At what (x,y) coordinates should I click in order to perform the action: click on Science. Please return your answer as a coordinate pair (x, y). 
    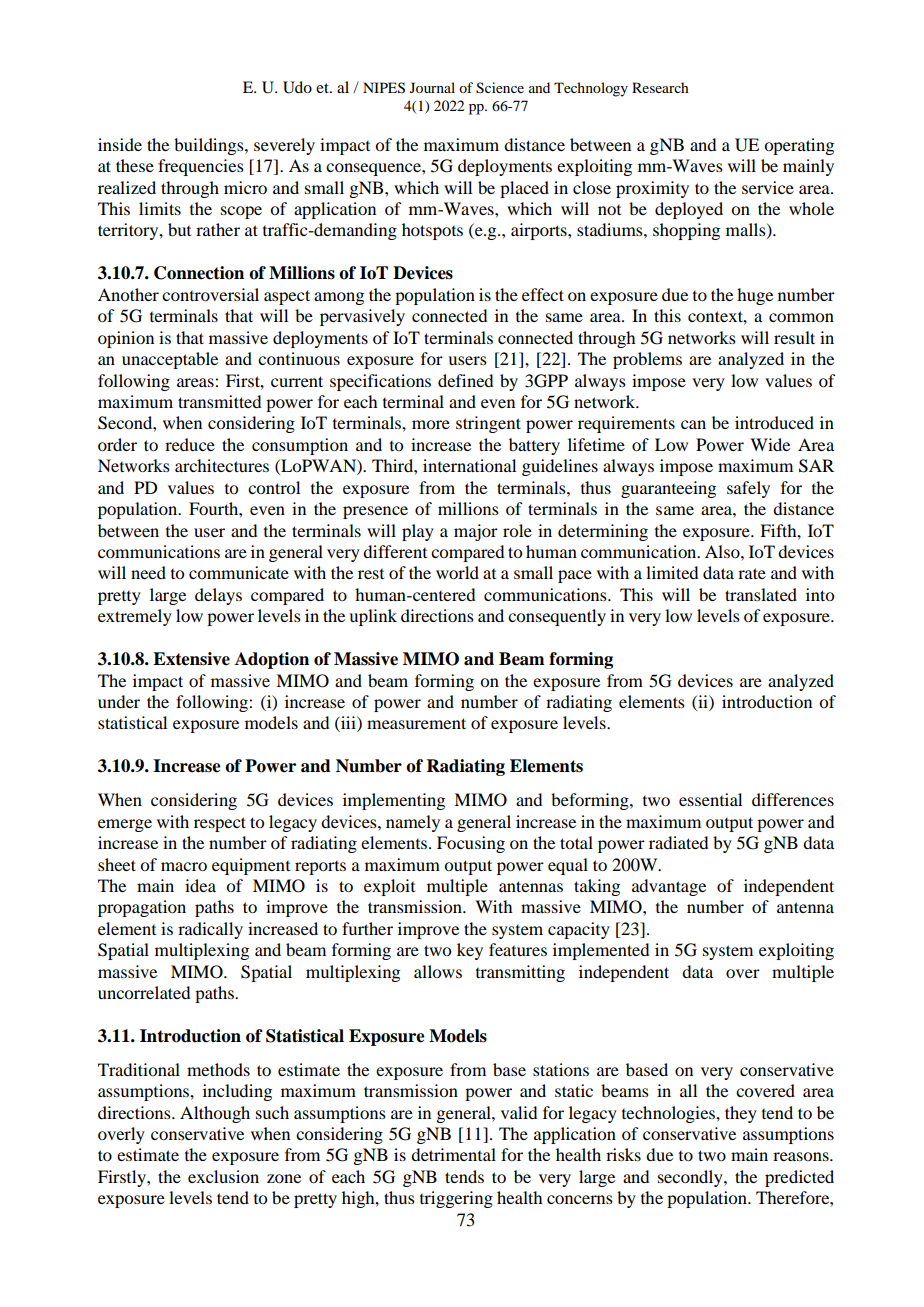
    Looking at the image, I should click on (500, 88).
